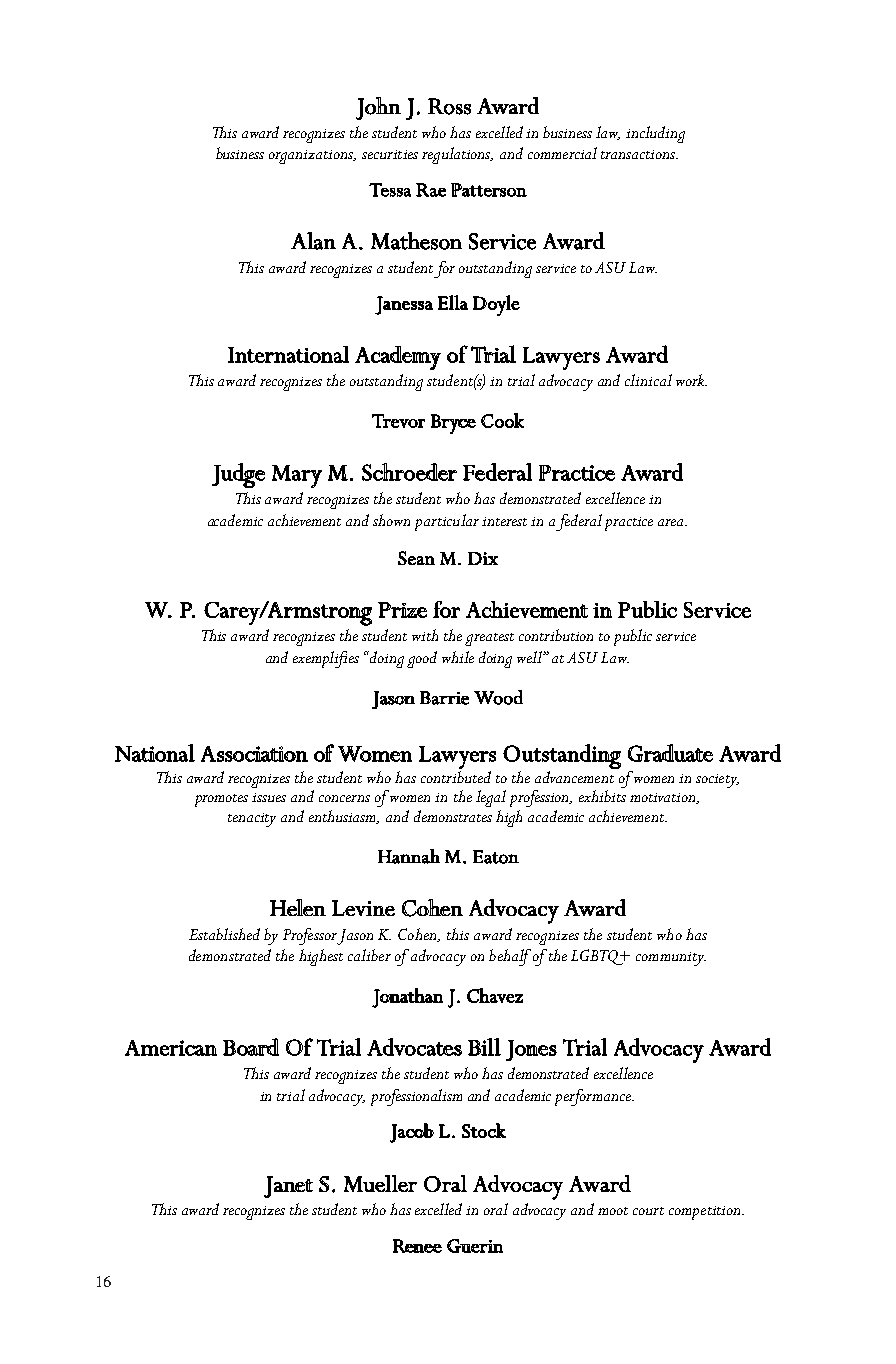 Image resolution: width=896 pixels, height=1364 pixels. Describe the element at coordinates (457, 155) in the image. I see `regulations` at that location.
